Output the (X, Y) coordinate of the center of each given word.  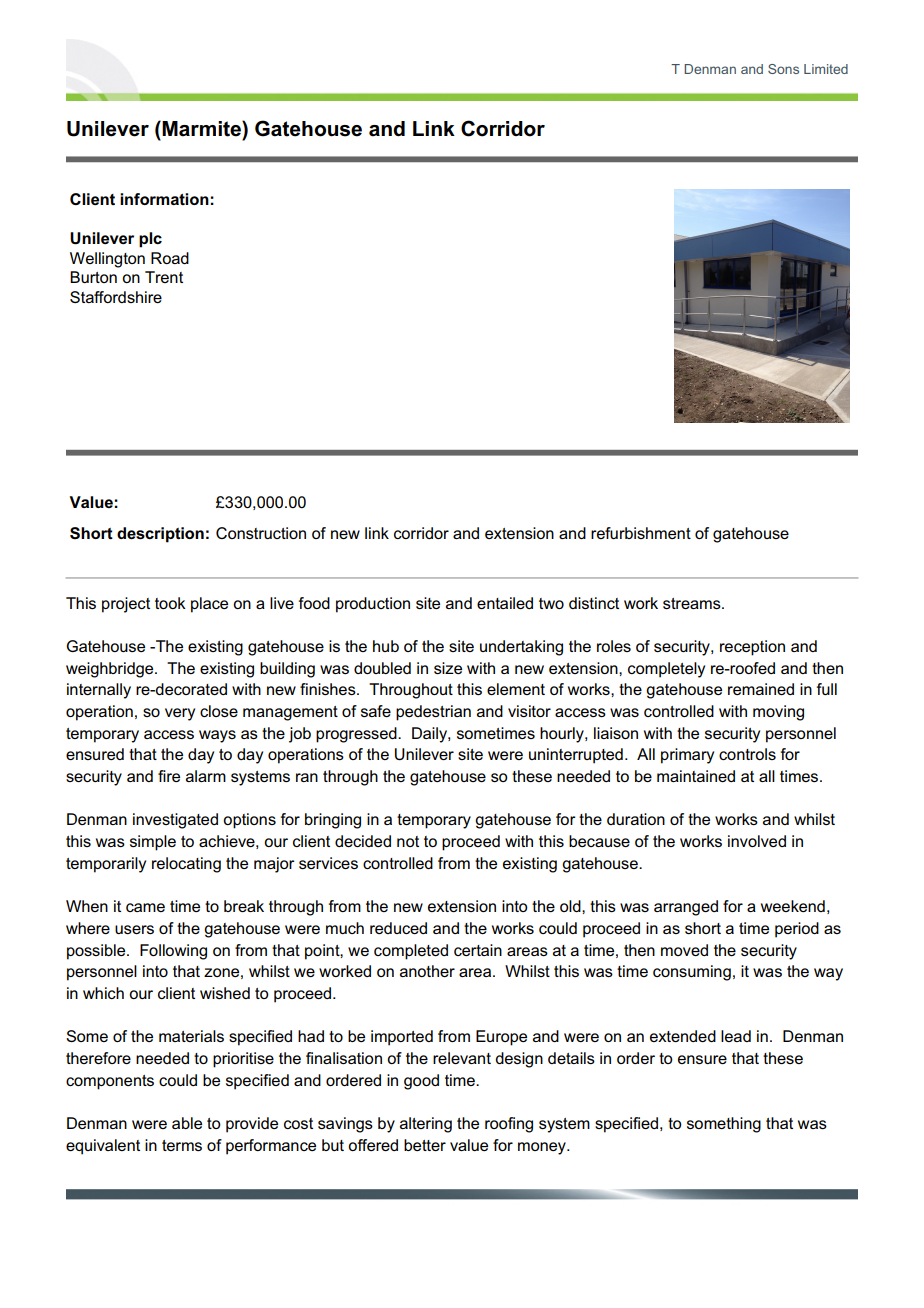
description (160, 535)
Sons (783, 69)
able (187, 1123)
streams (693, 603)
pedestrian (433, 713)
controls (747, 754)
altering (426, 1125)
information (164, 199)
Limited (826, 69)
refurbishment (641, 533)
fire (169, 776)
